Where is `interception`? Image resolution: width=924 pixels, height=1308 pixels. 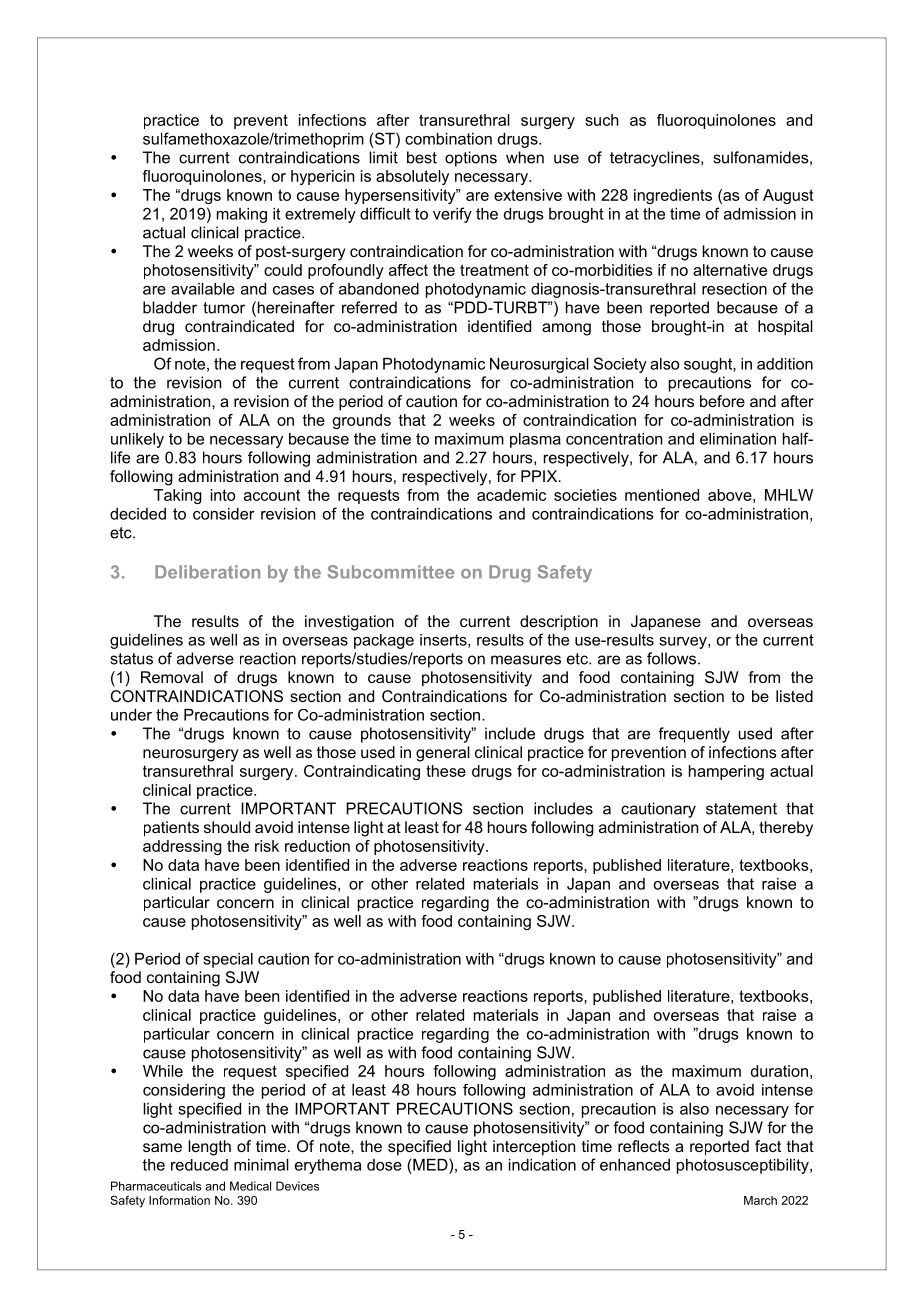
interception is located at coordinates (534, 1148).
